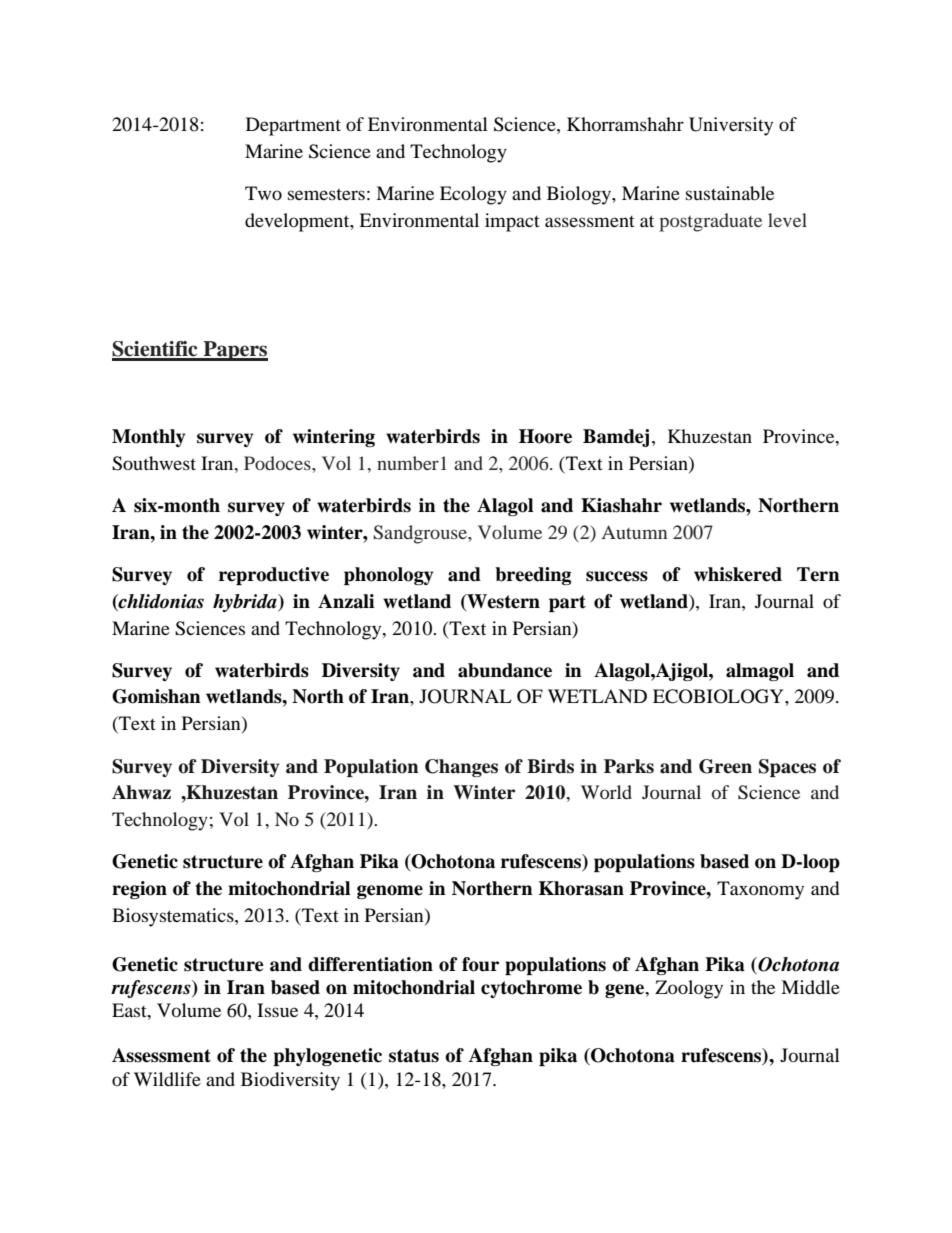 This screenshot has width=952, height=1233. I want to click on Wildlife, so click(167, 1079).
